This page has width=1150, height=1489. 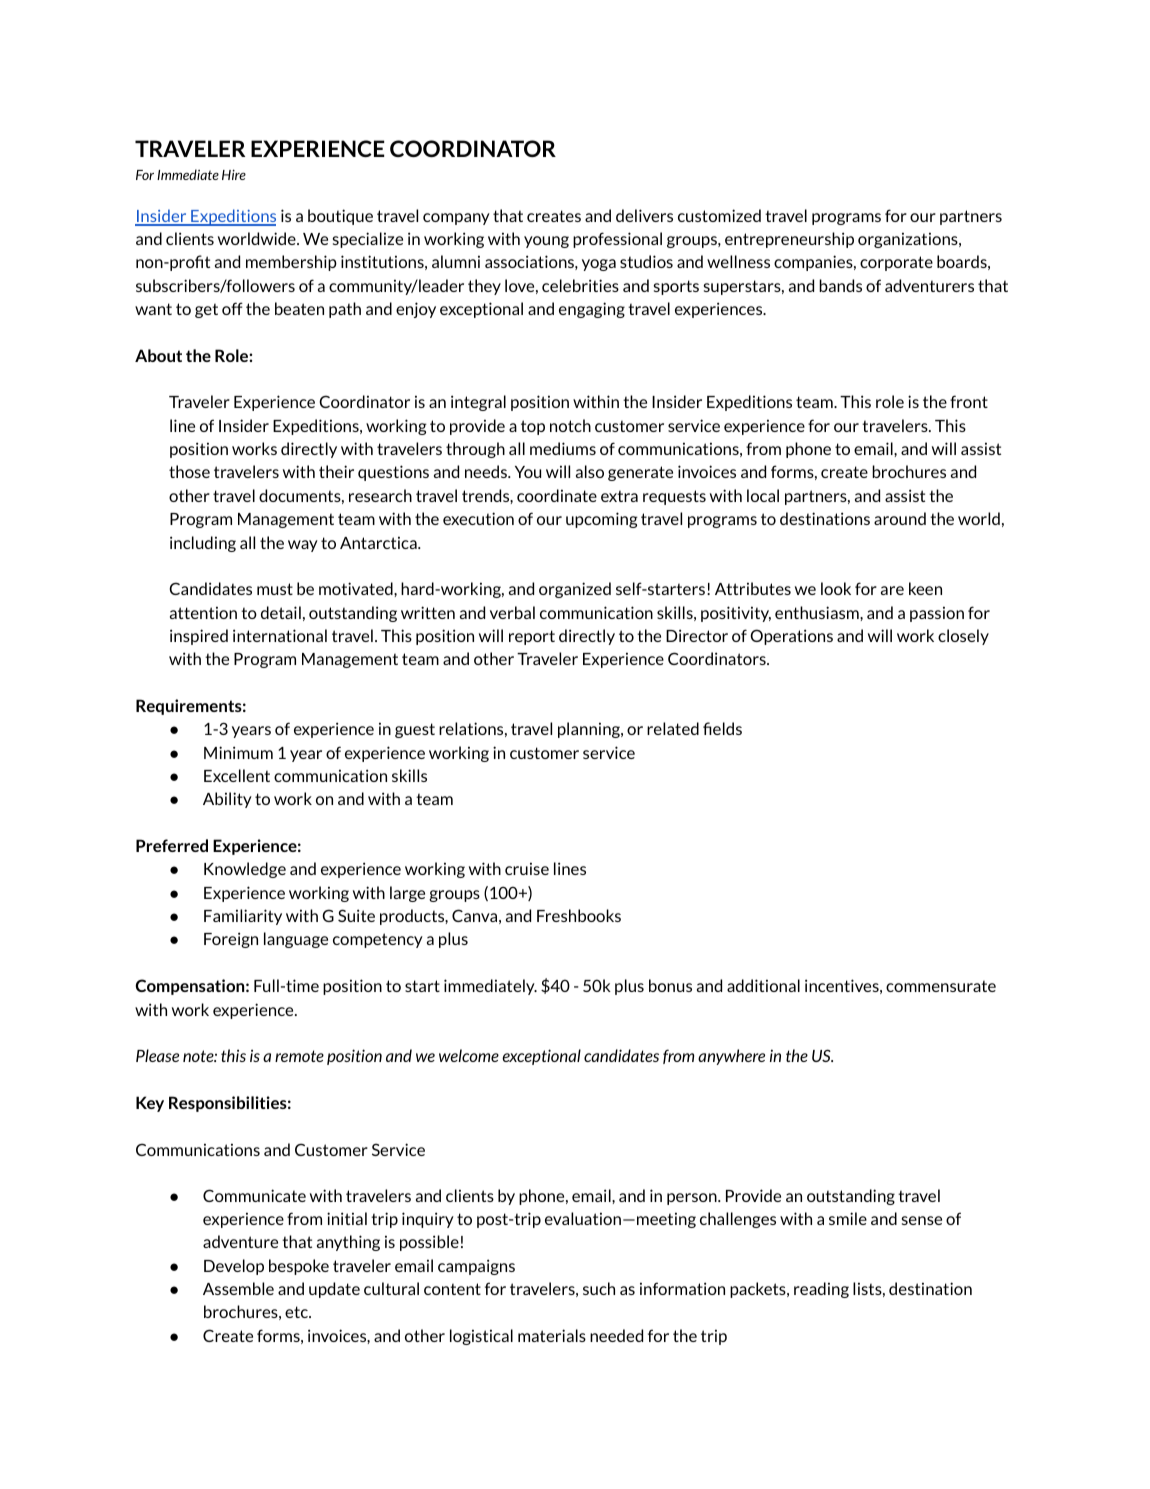 I want to click on Hire, so click(x=234, y=174).
